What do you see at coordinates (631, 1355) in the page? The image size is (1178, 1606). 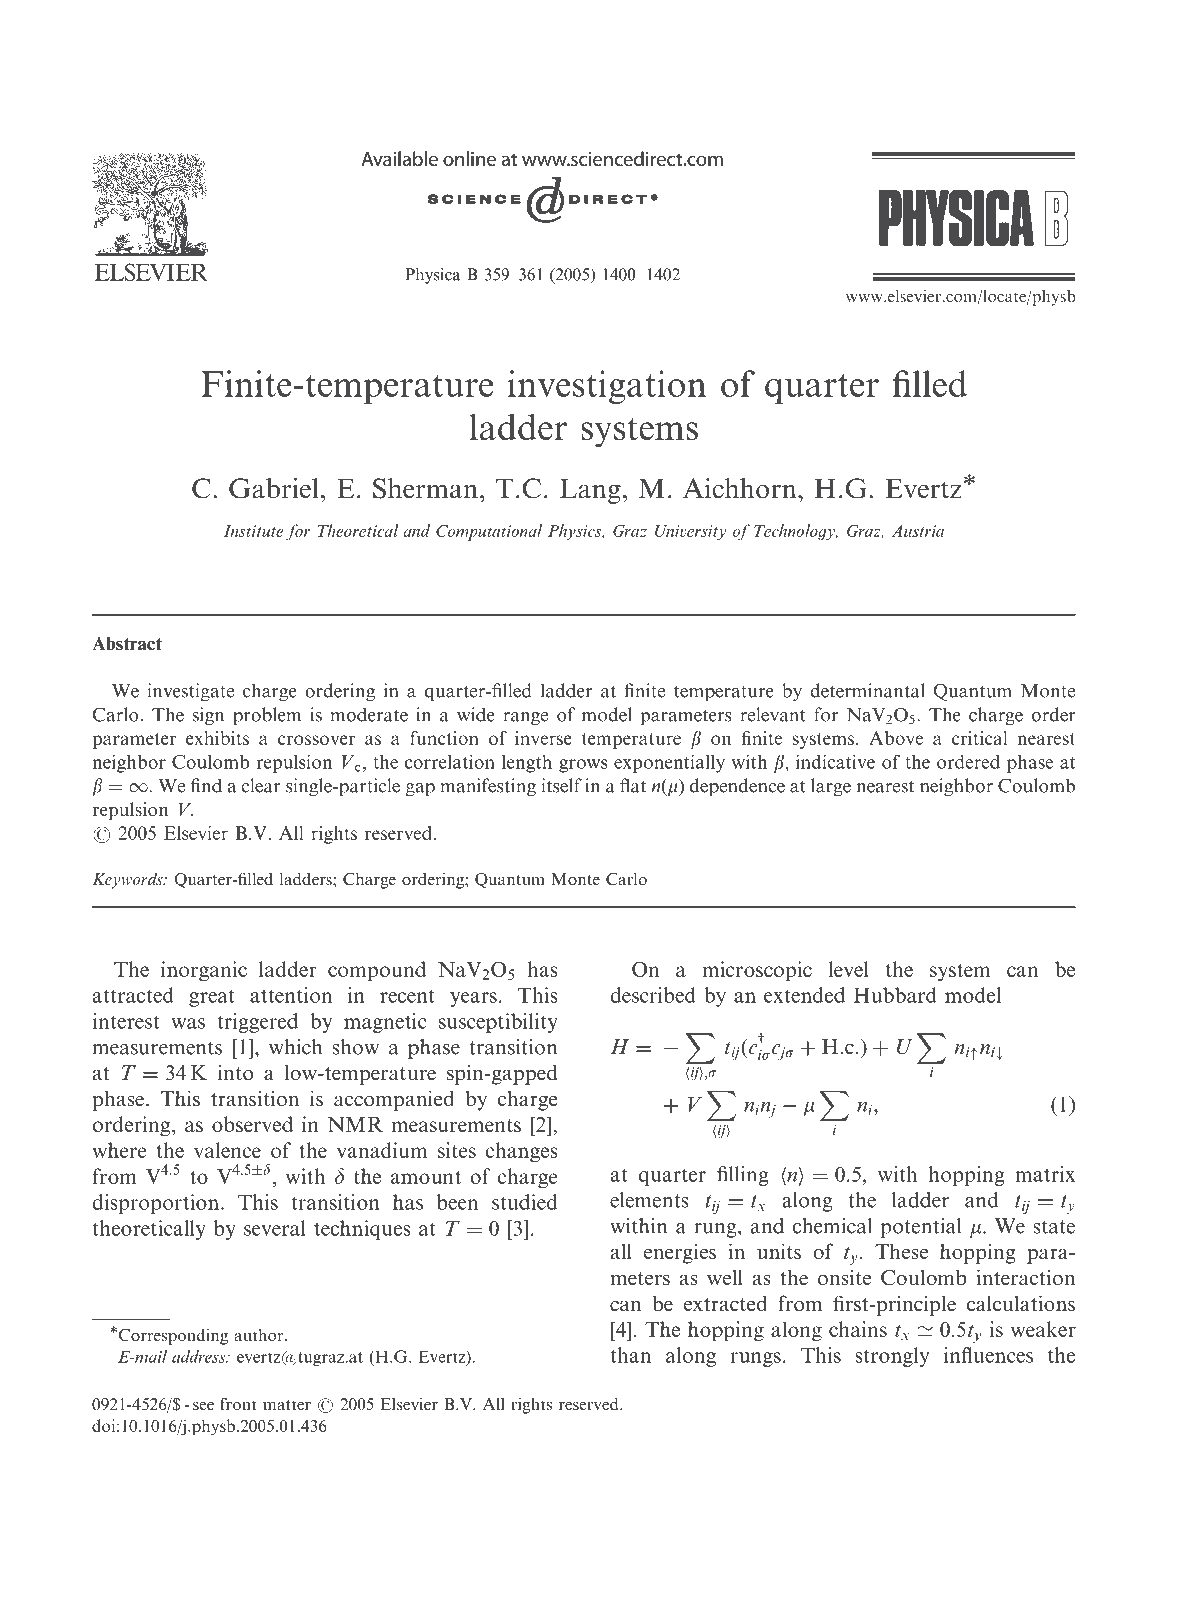 I see `than` at bounding box center [631, 1355].
